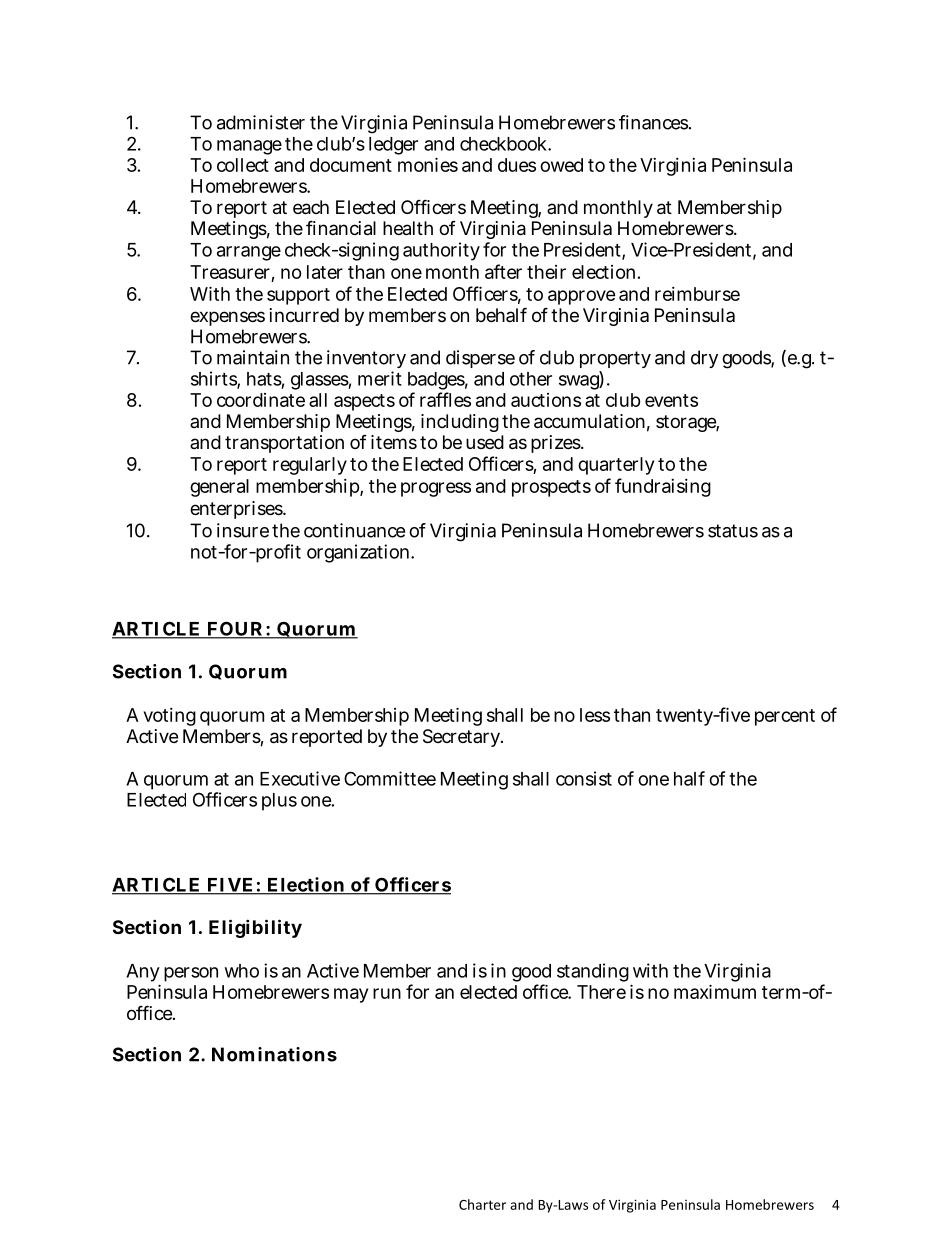 The height and width of the document is (1233, 952). What do you see at coordinates (463, 738) in the document?
I see `Secretary` at bounding box center [463, 738].
